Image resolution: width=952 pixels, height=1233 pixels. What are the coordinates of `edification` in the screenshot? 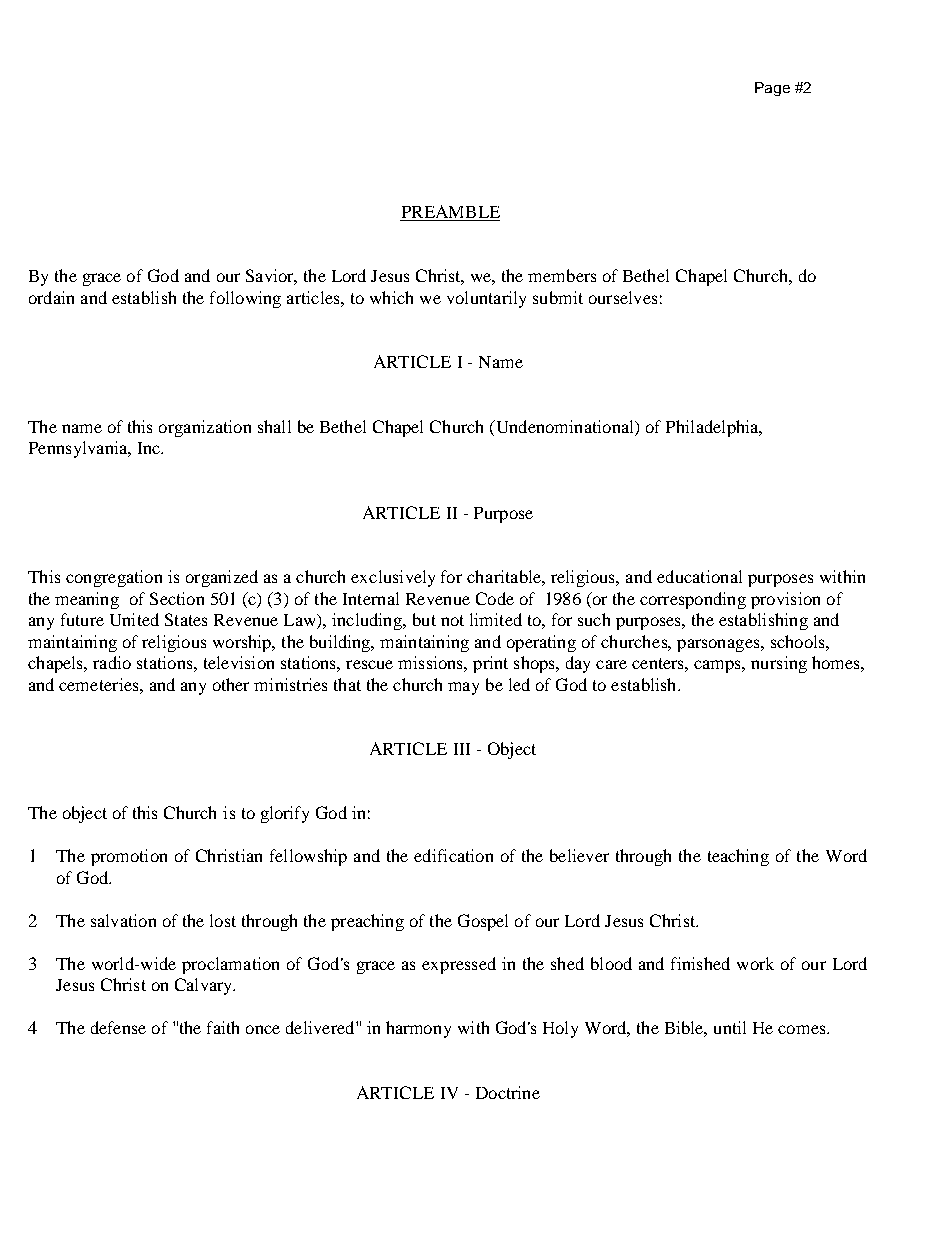 It's located at (453, 855).
